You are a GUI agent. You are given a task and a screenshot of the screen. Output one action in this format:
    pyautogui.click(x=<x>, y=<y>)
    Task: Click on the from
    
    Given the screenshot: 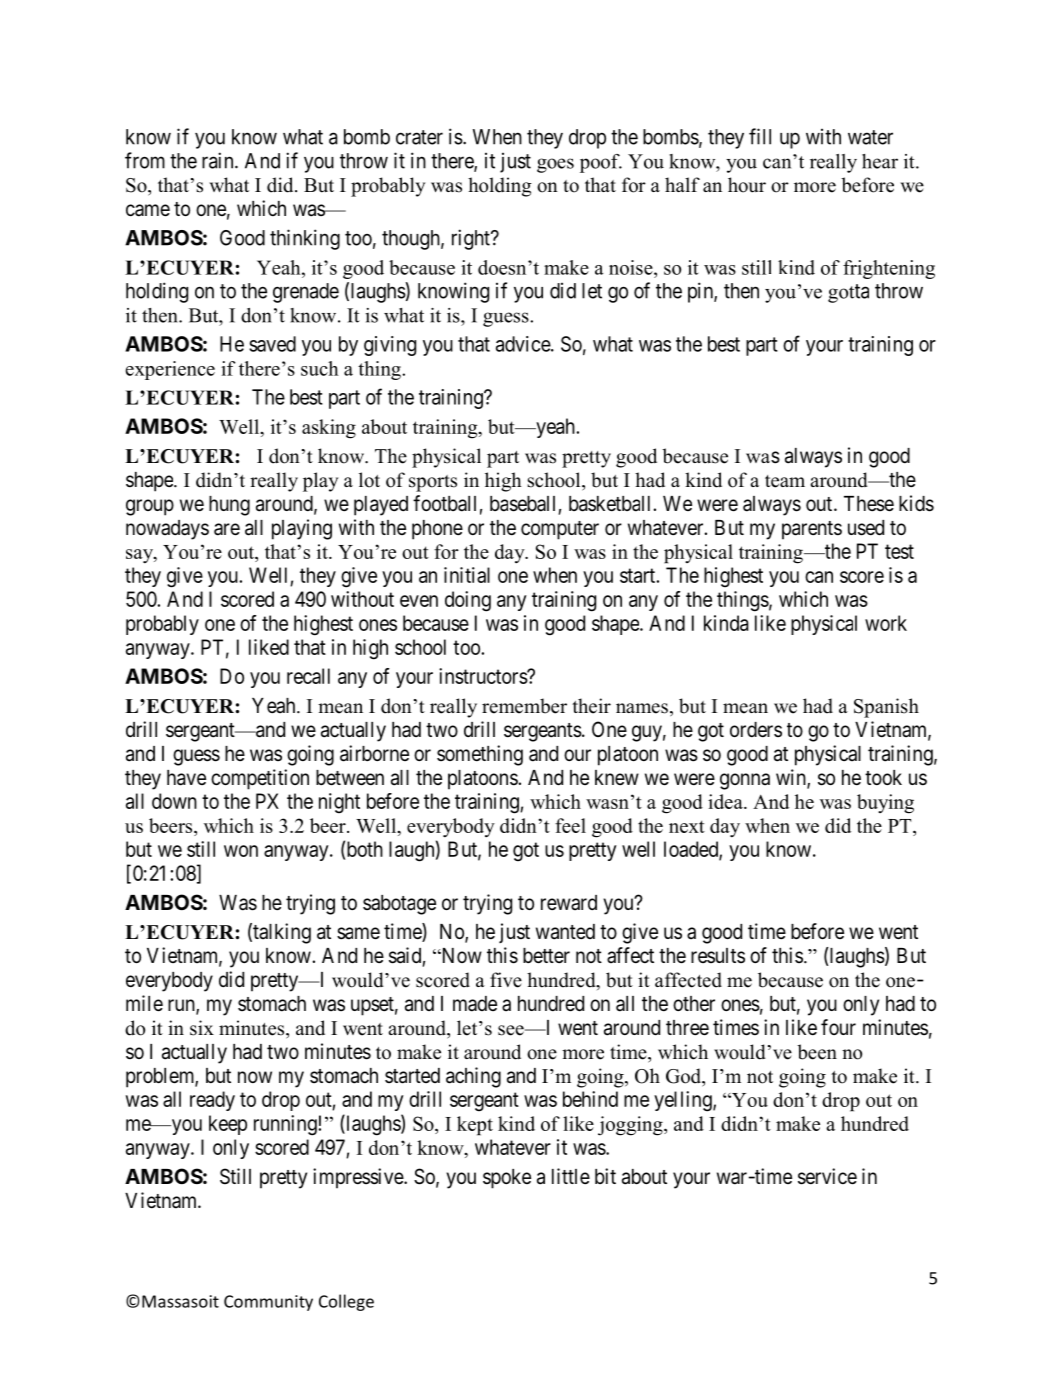 What is the action you would take?
    pyautogui.click(x=145, y=160)
